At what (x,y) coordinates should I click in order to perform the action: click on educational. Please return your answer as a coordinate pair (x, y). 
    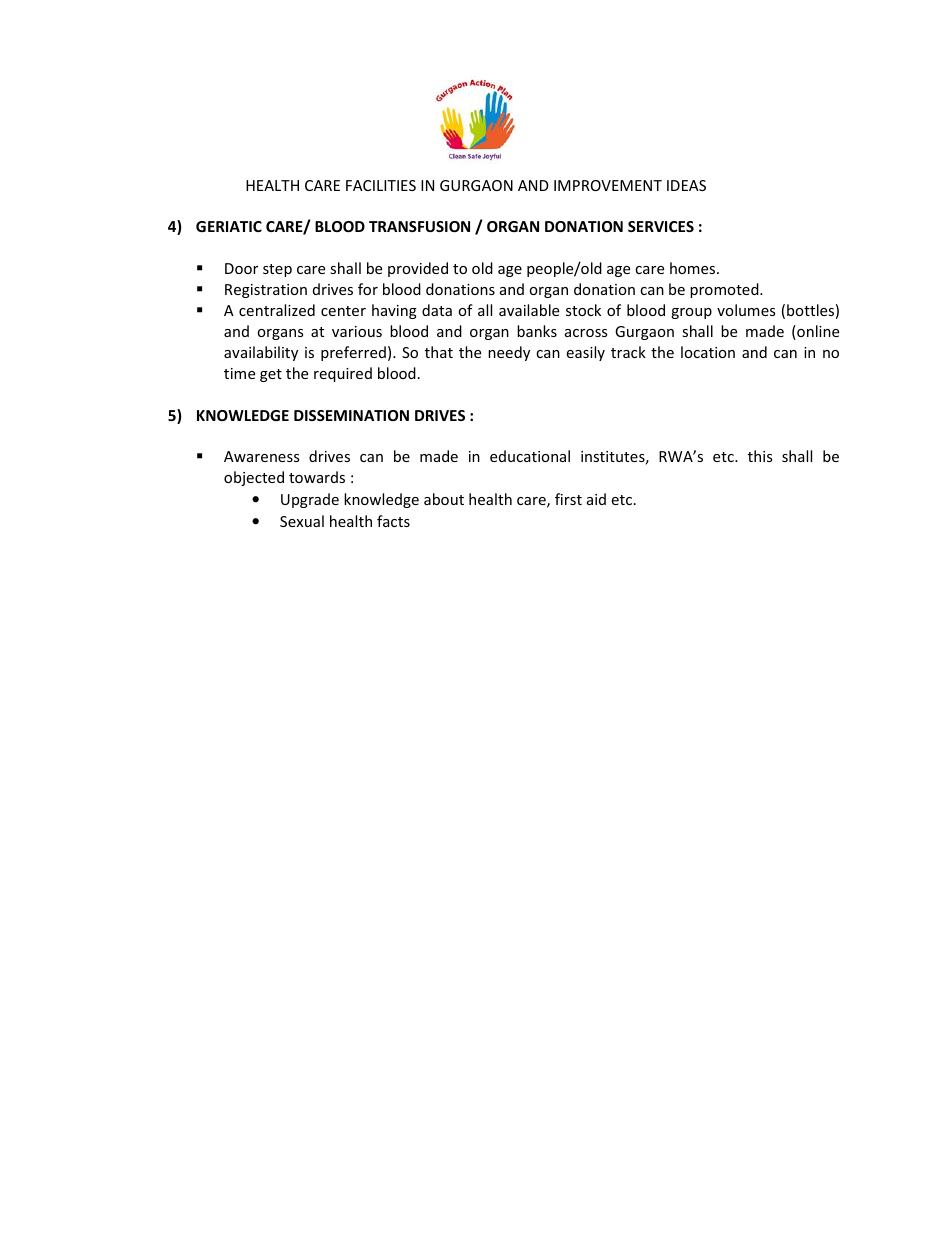
    Looking at the image, I should click on (530, 456).
